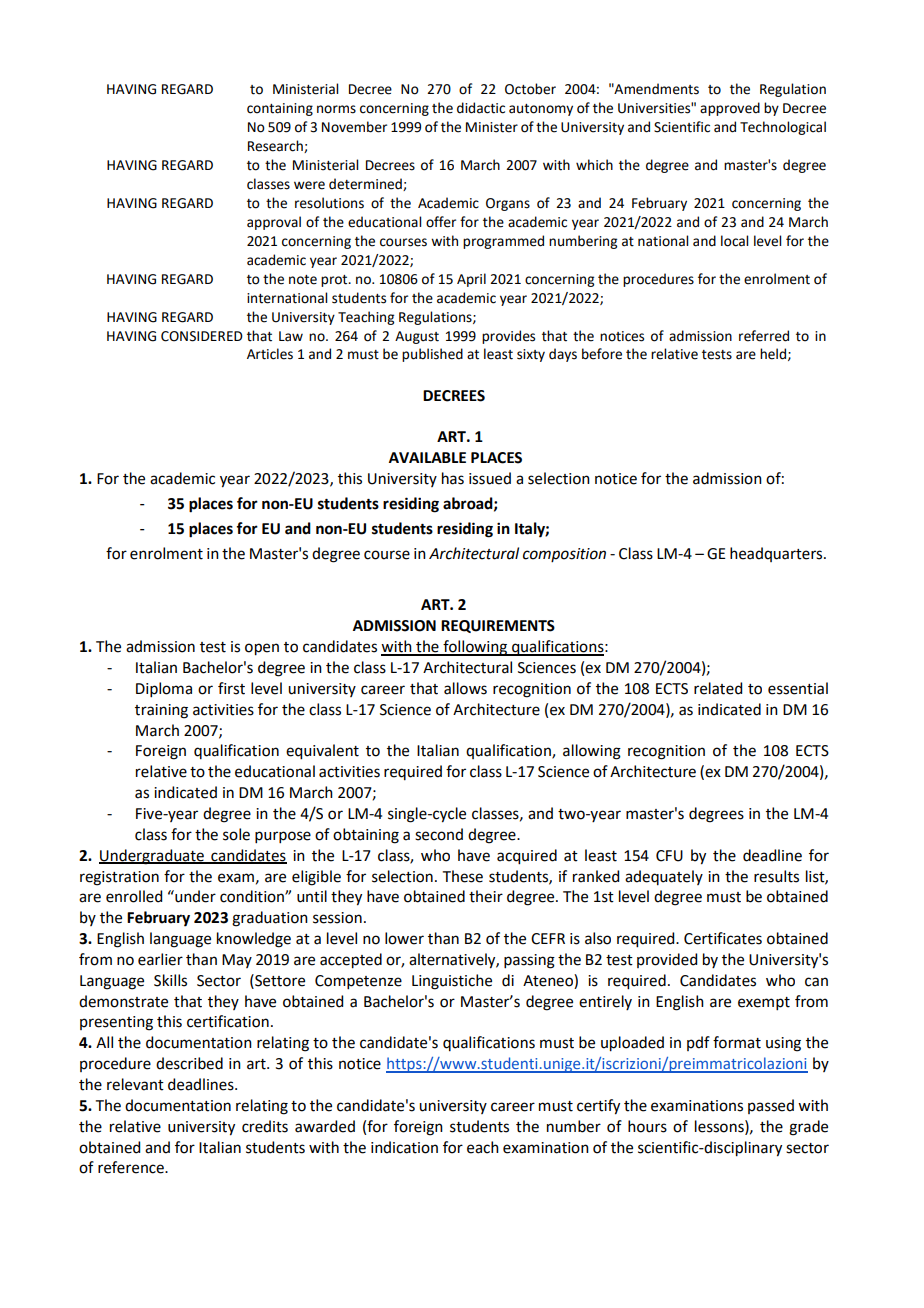 This screenshot has height=1308, width=924. I want to click on has, so click(453, 478).
